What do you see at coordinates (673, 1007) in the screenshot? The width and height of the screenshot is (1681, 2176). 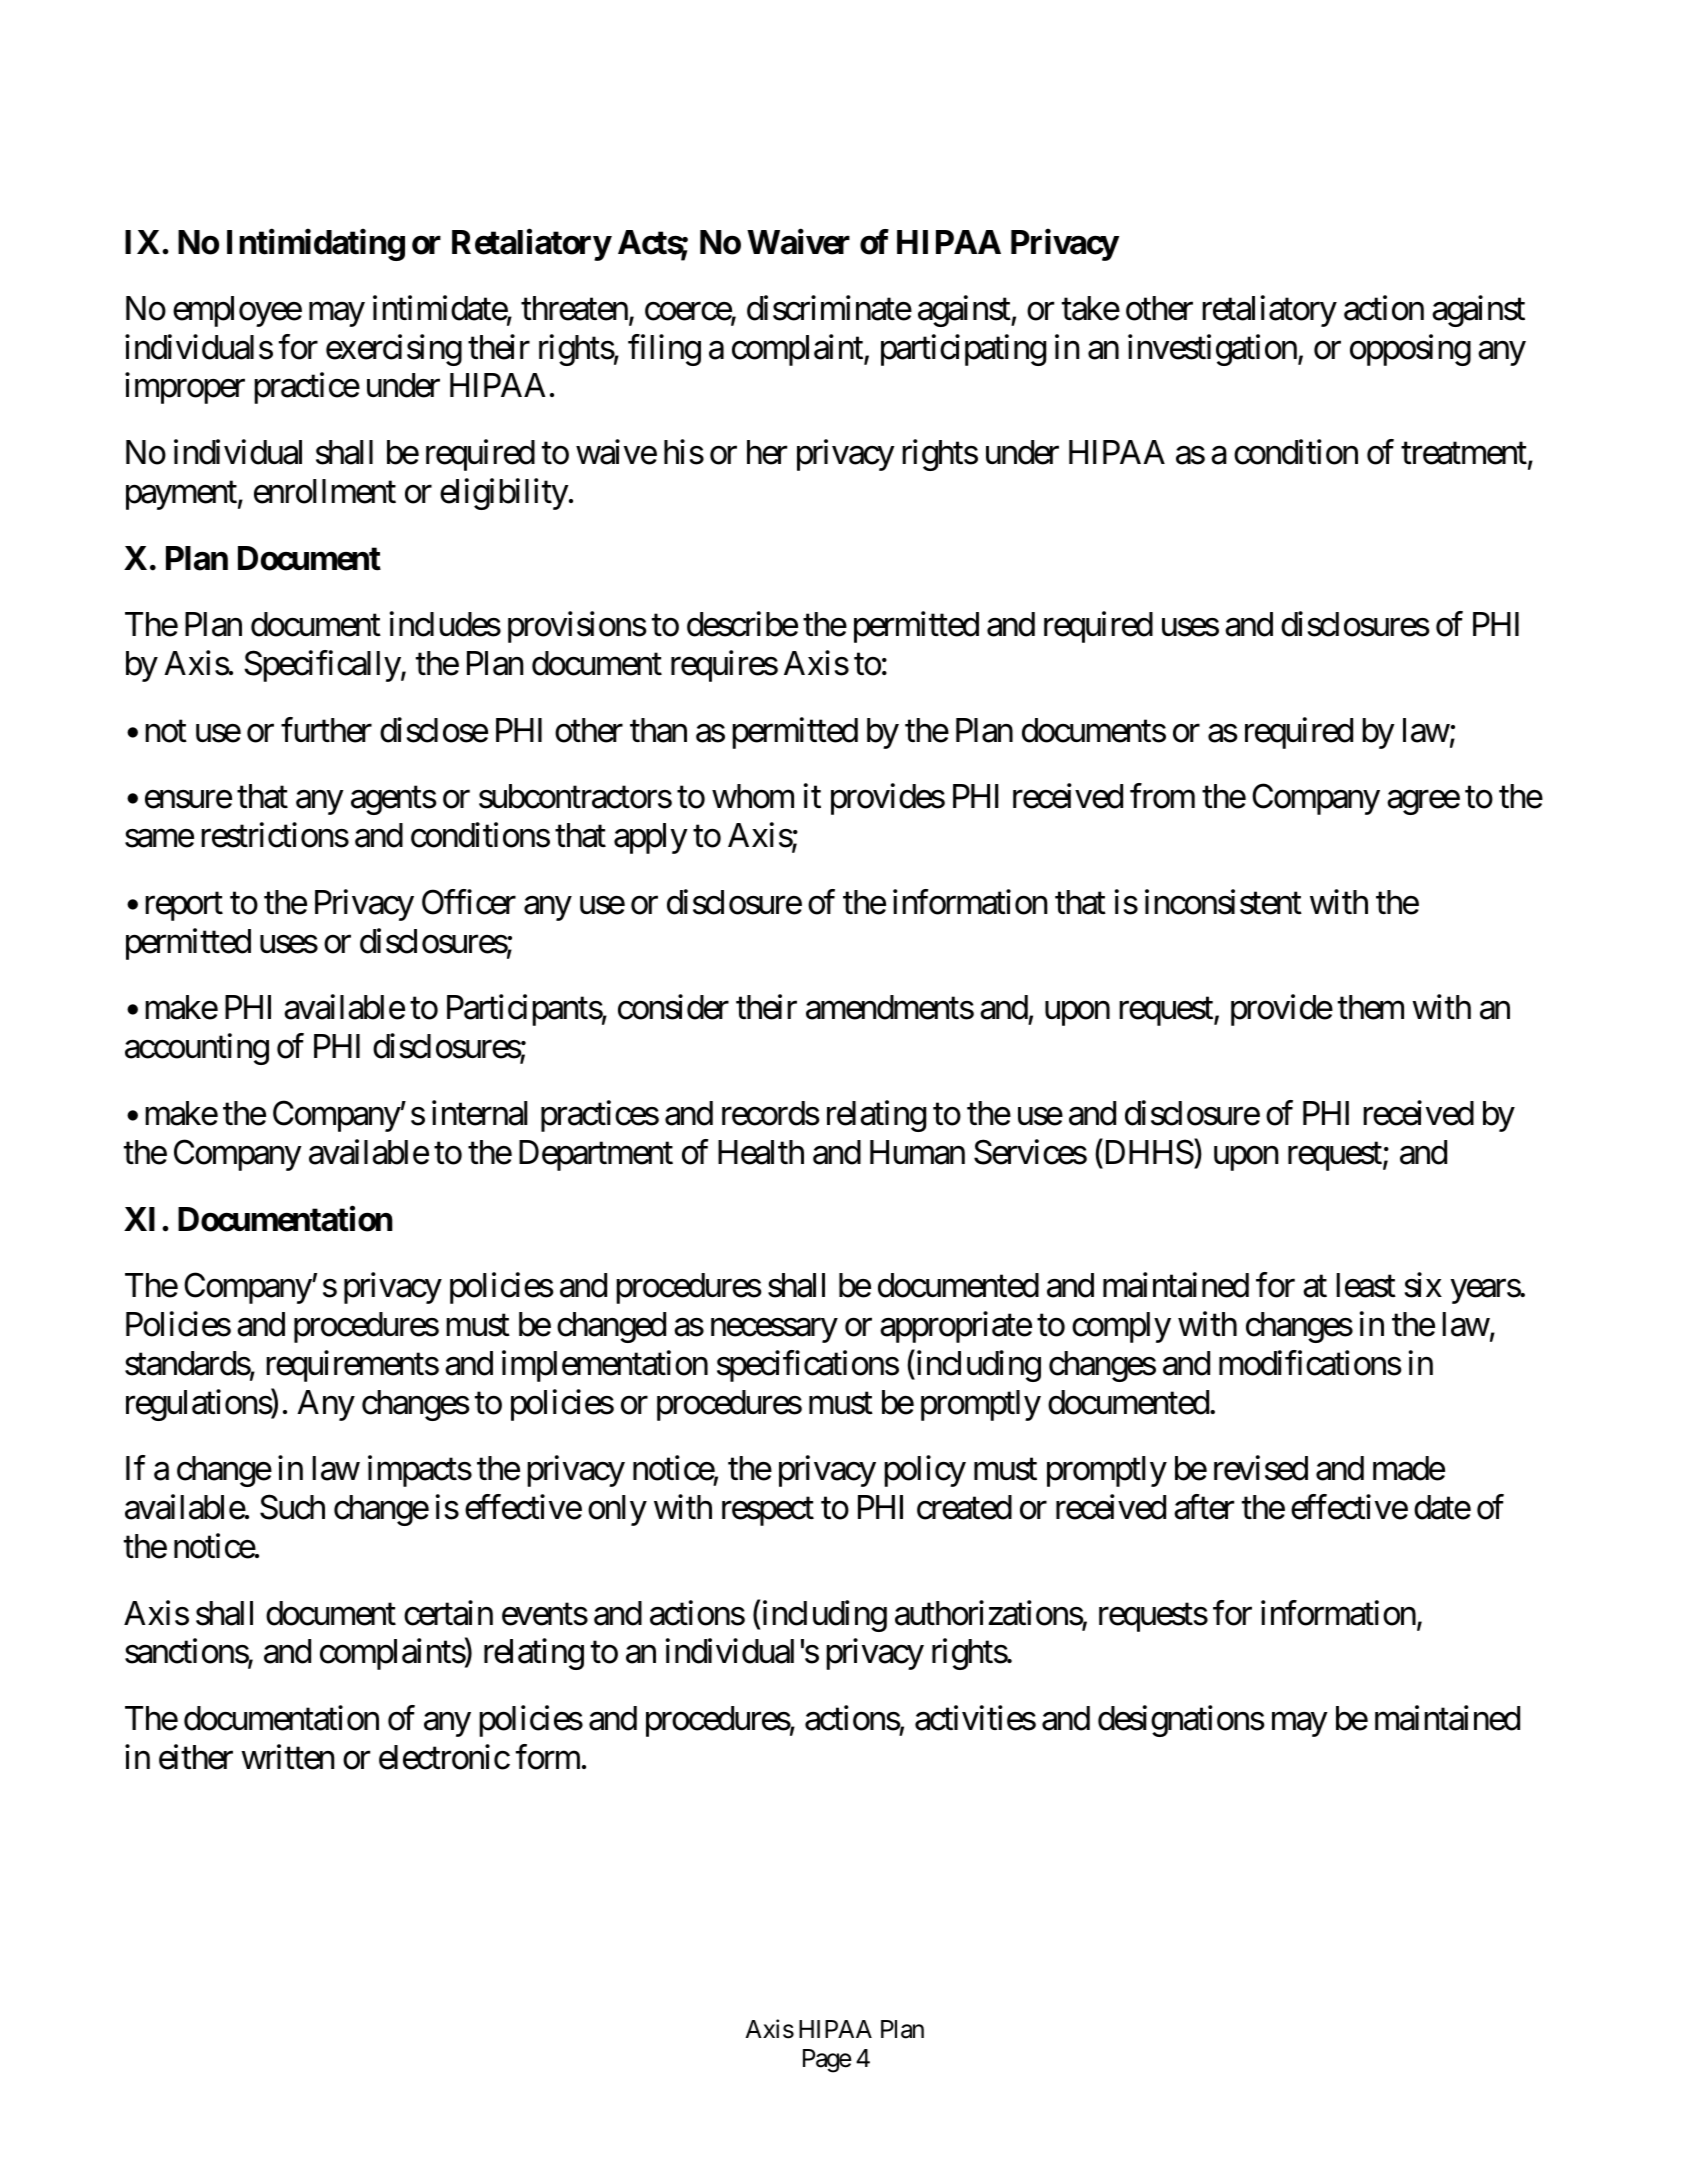 I see `consider` at bounding box center [673, 1007].
